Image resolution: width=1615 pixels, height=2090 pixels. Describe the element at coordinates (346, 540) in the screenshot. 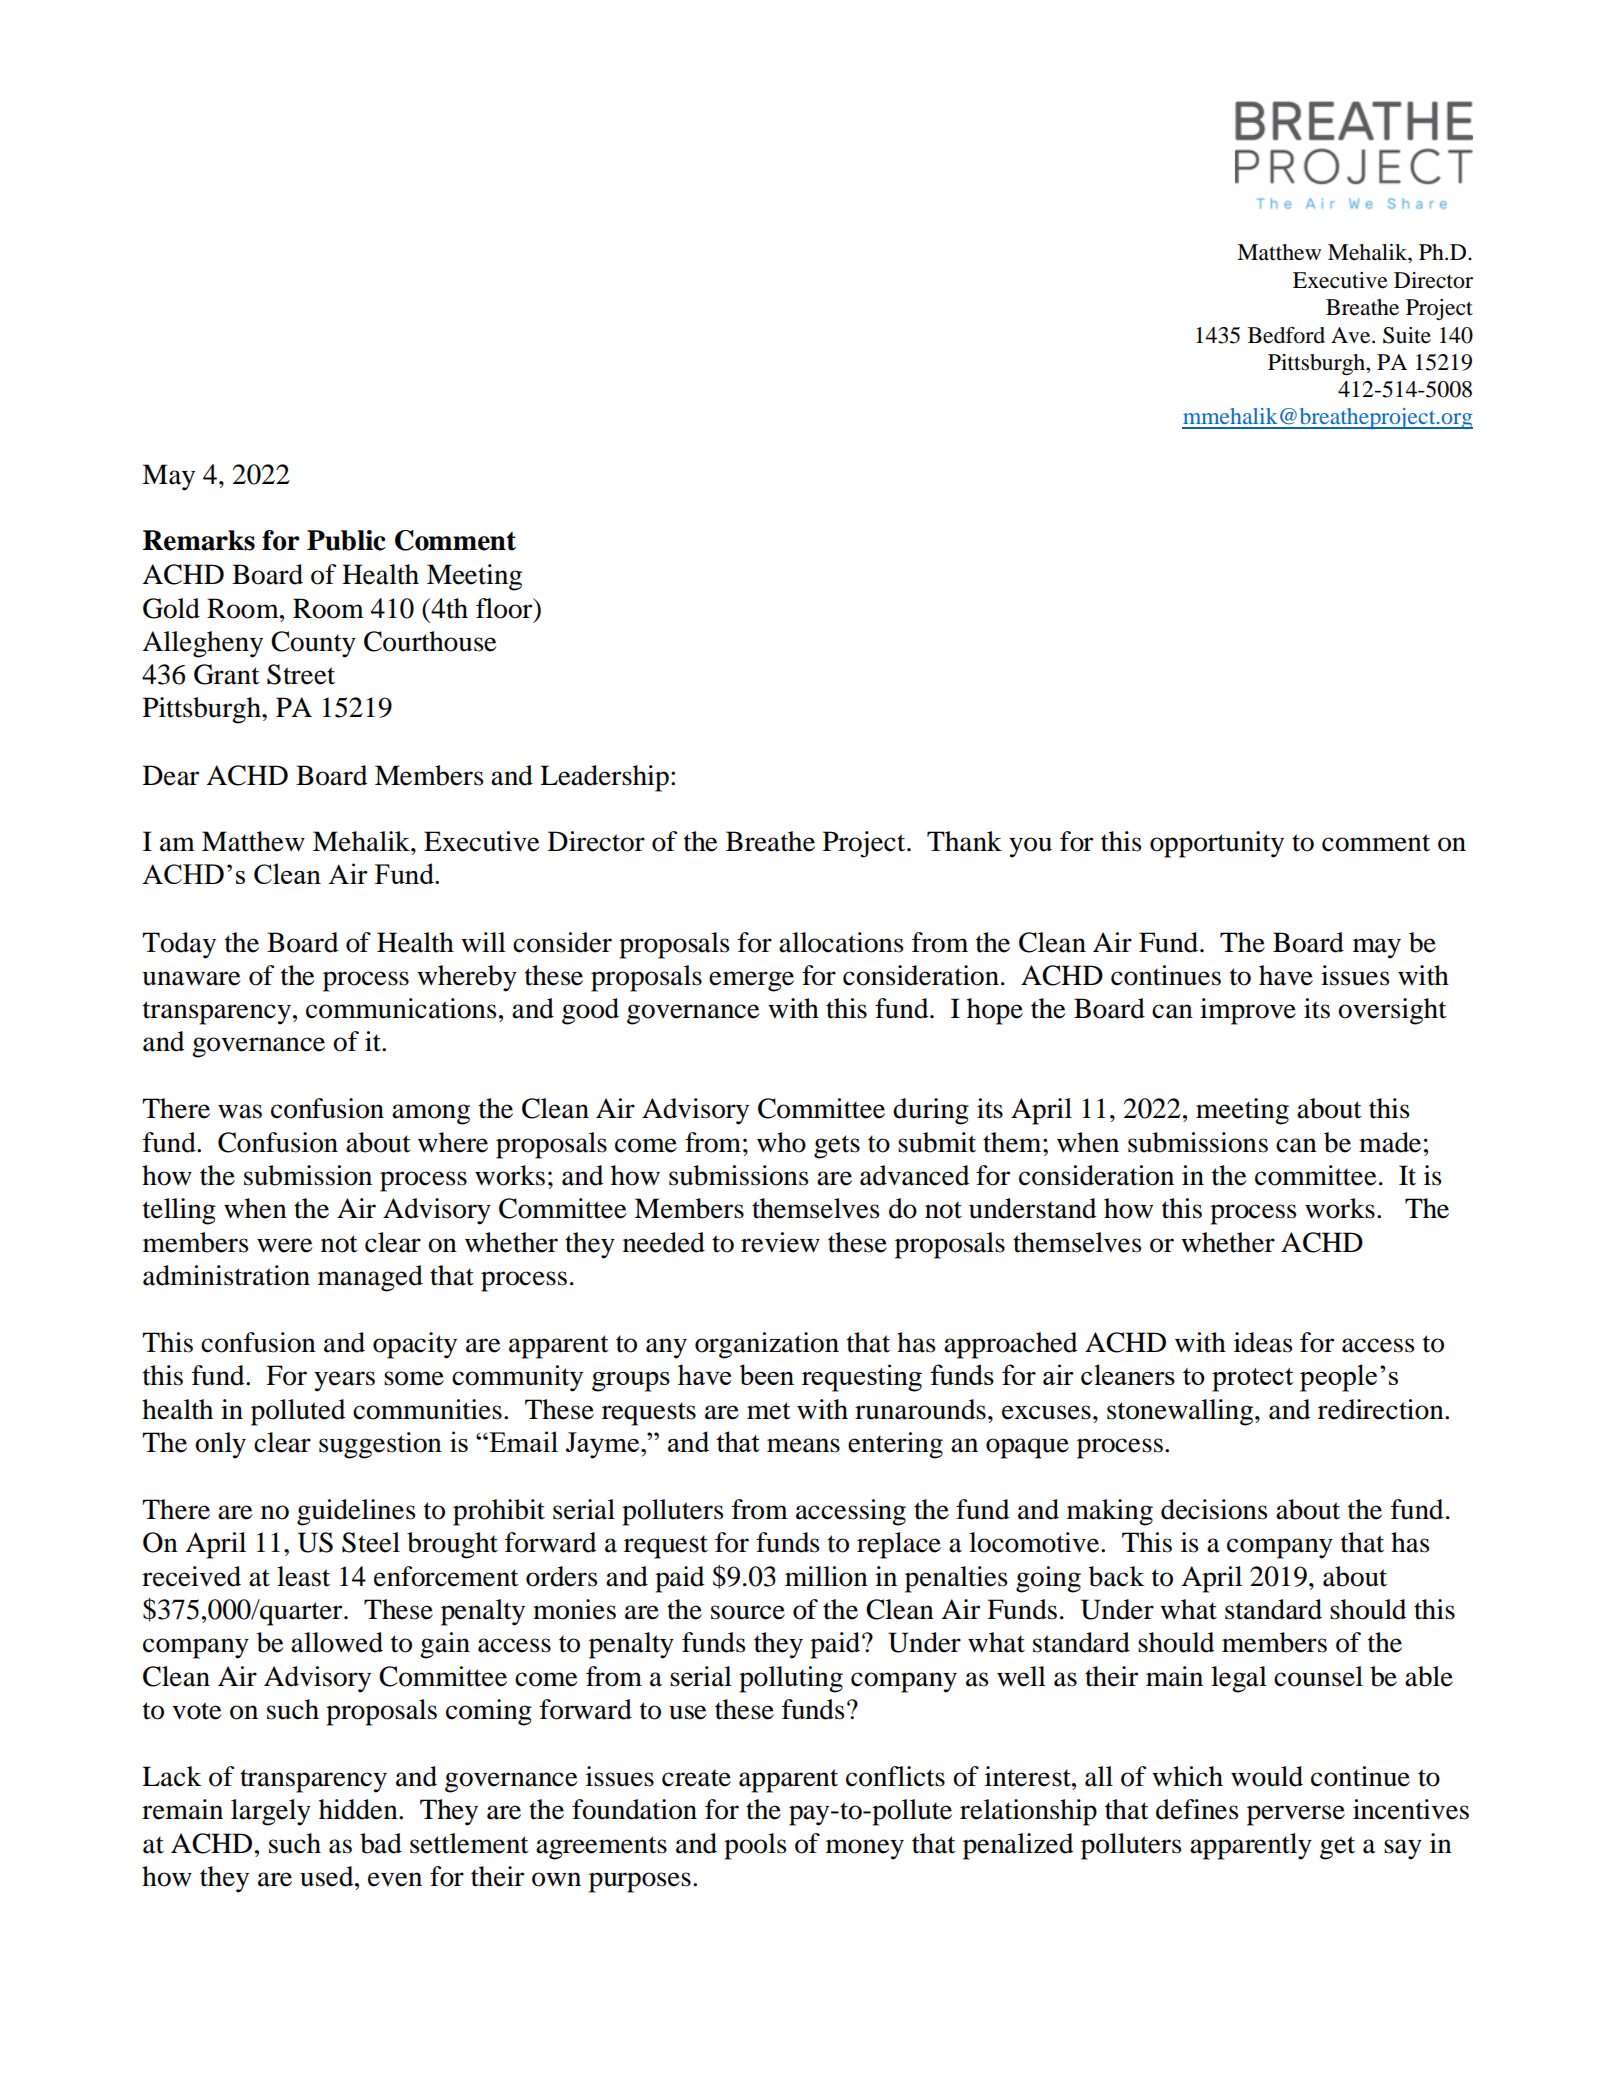

I see `Public` at that location.
